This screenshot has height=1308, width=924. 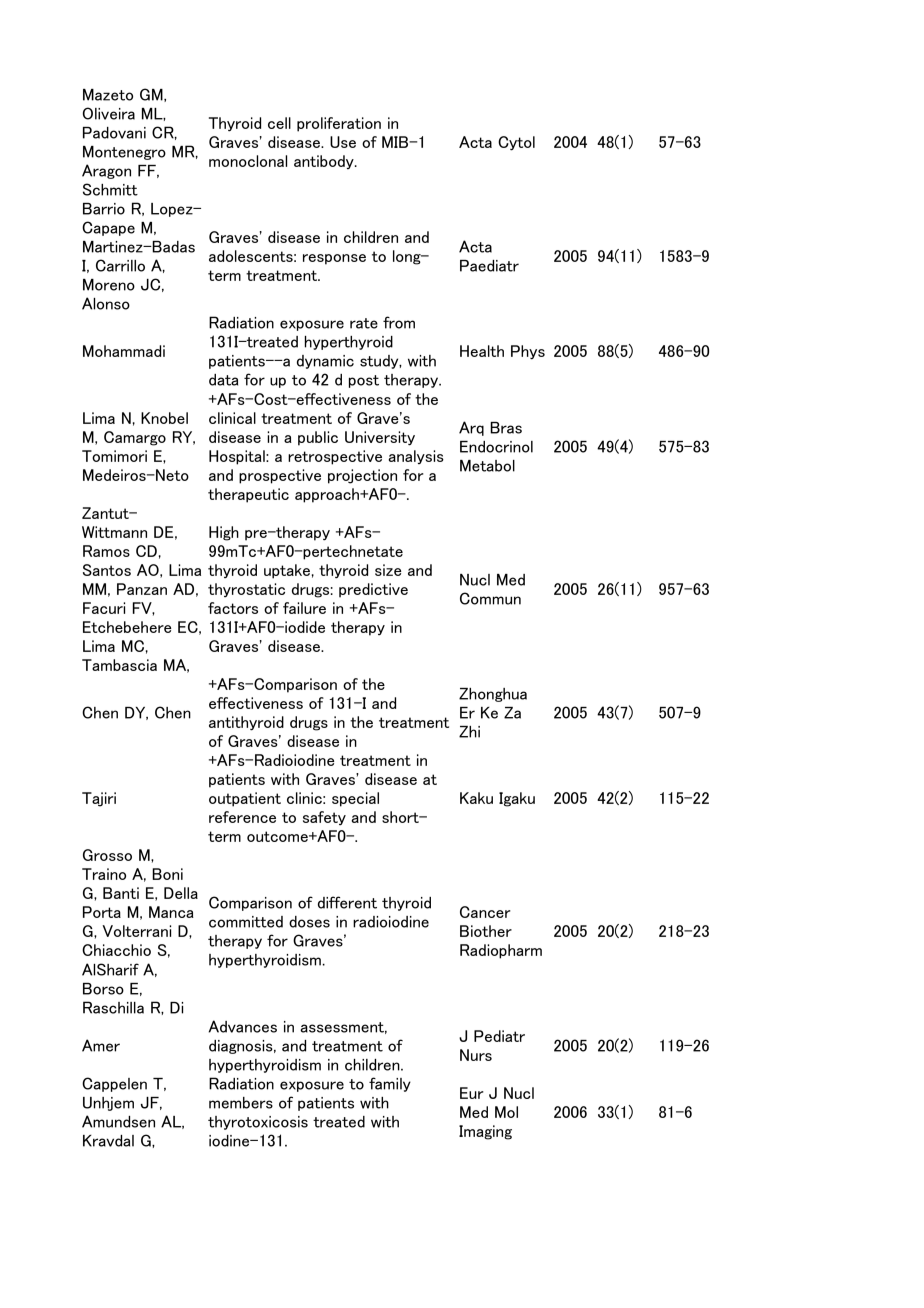 I want to click on Montenegro, so click(x=124, y=153).
